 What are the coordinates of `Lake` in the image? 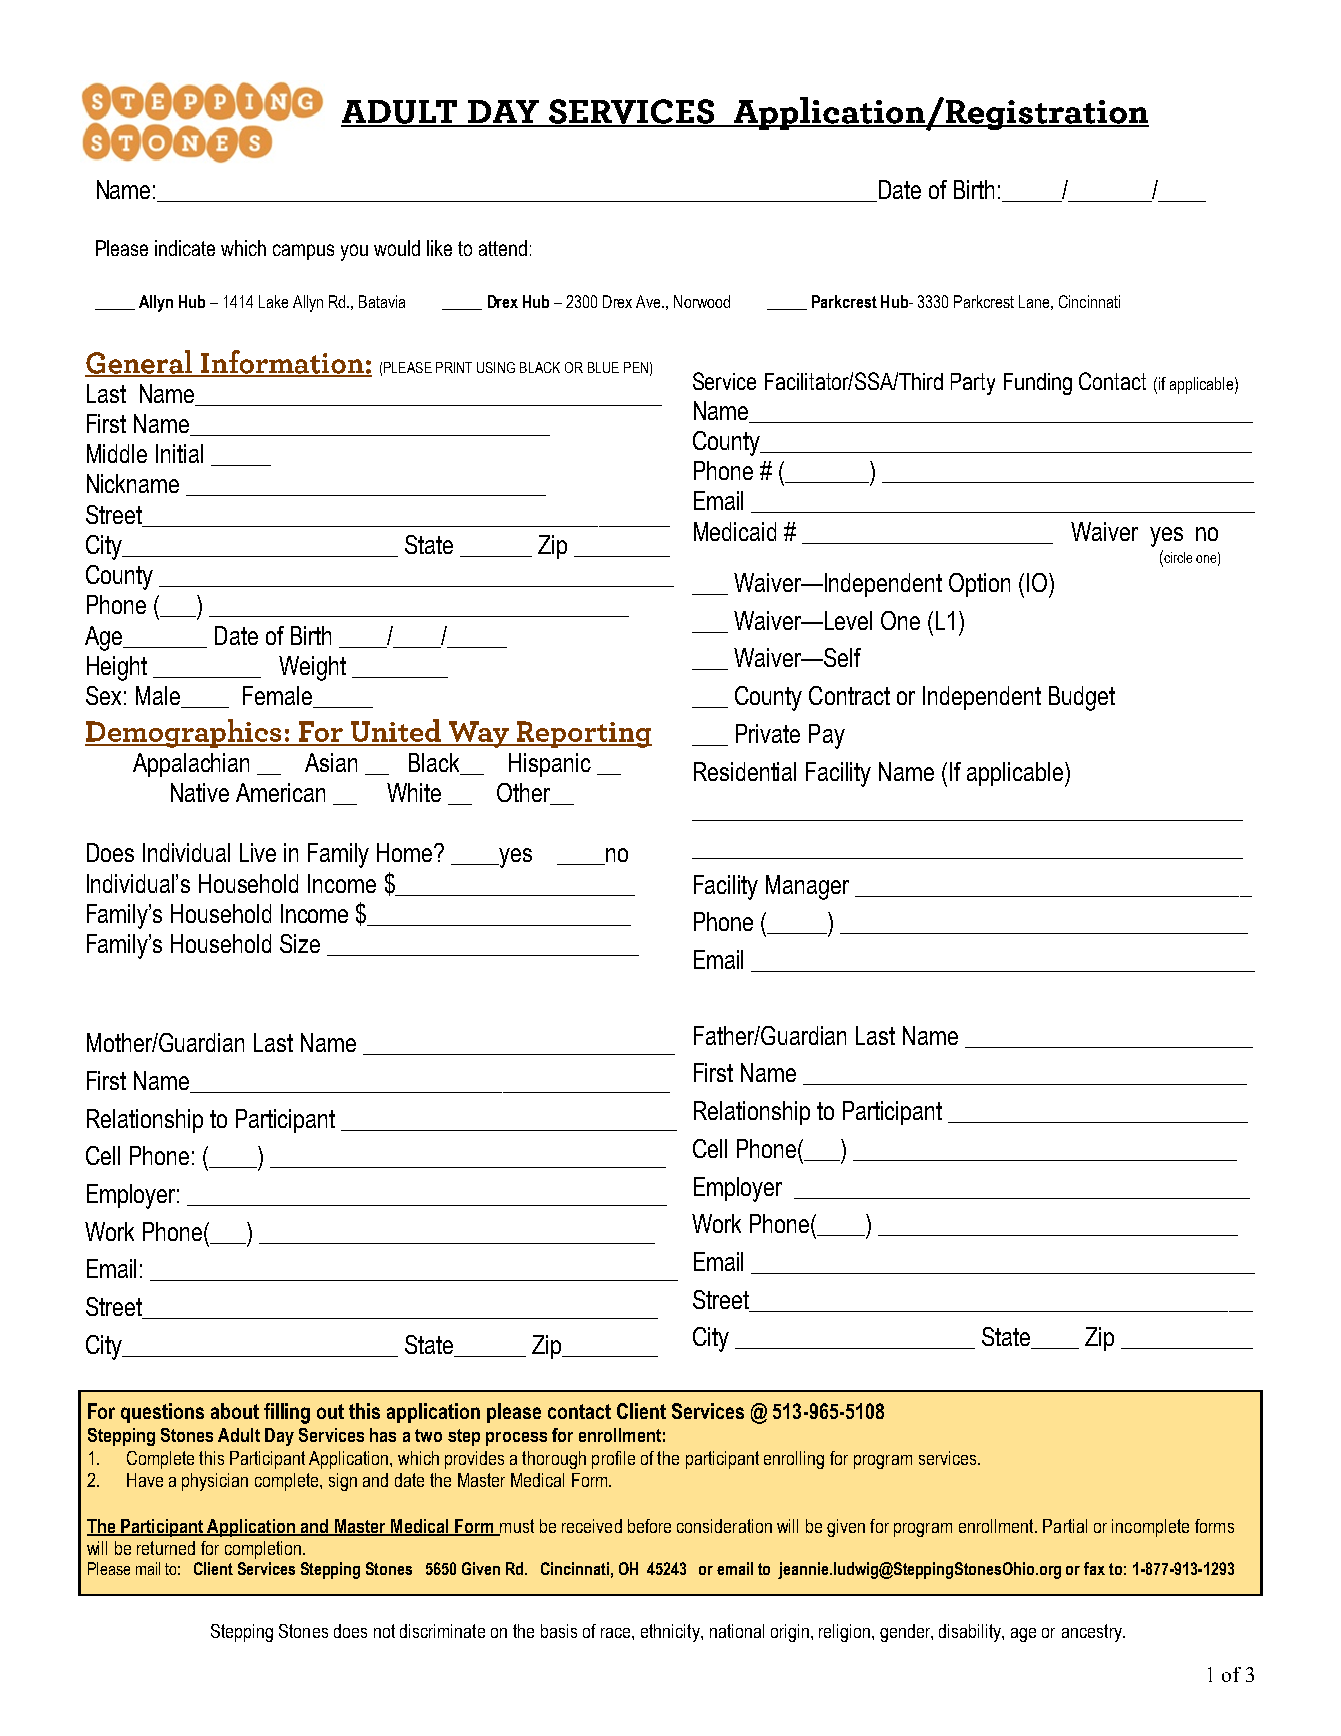 It's located at (273, 301).
